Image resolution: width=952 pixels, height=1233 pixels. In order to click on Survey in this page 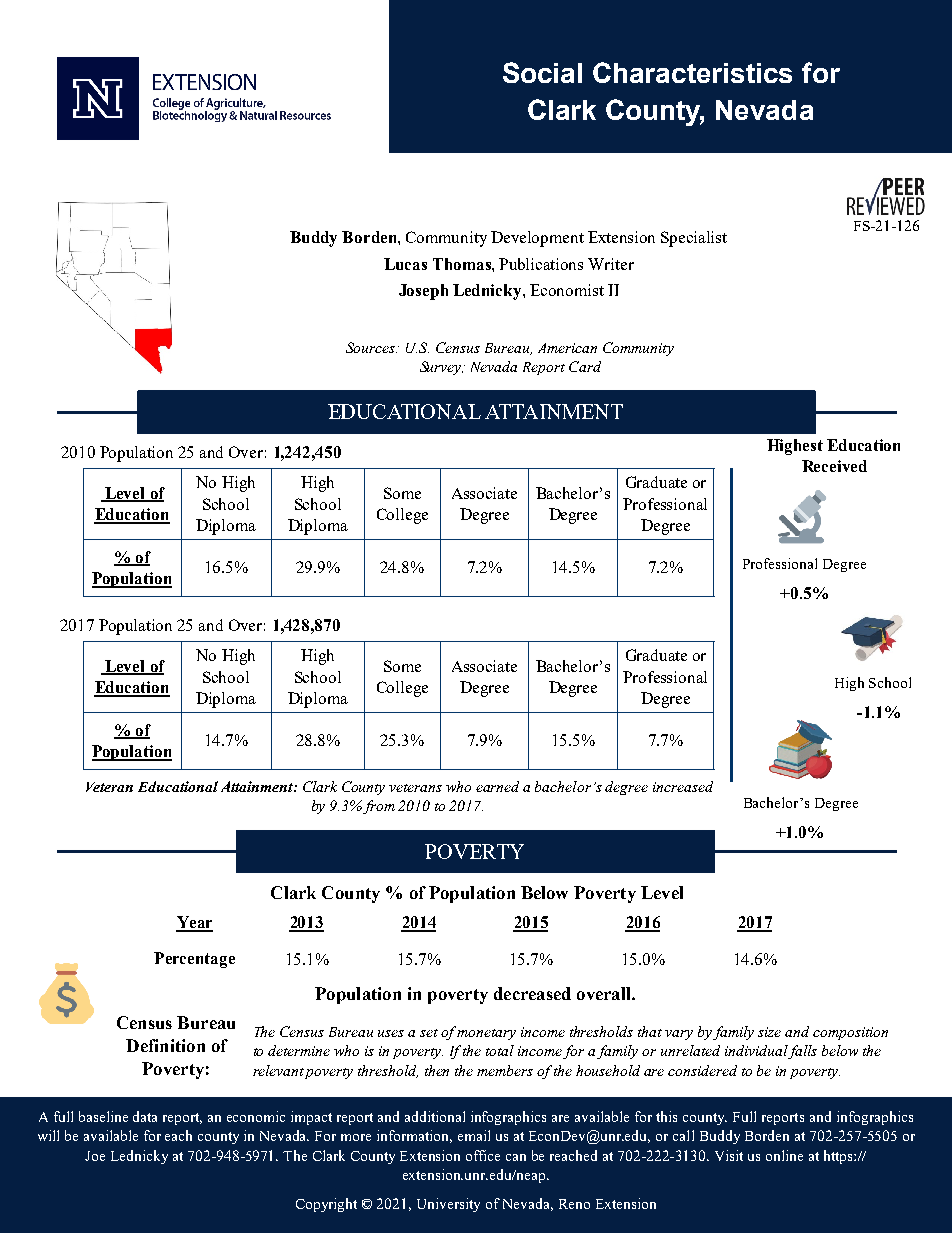, I will do `click(441, 368)`.
